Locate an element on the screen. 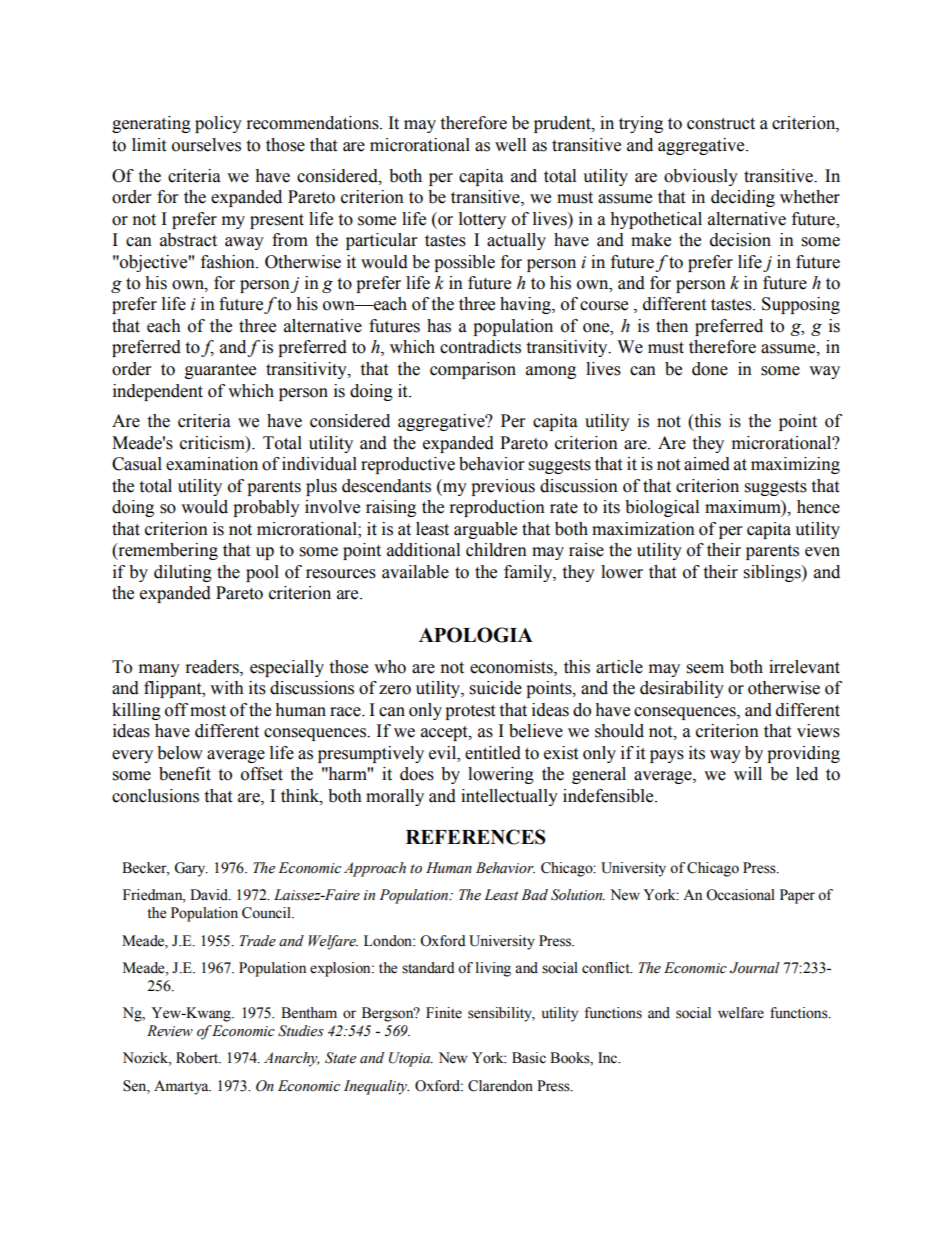 Image resolution: width=952 pixels, height=1233 pixels. guarantee is located at coordinates (220, 371).
